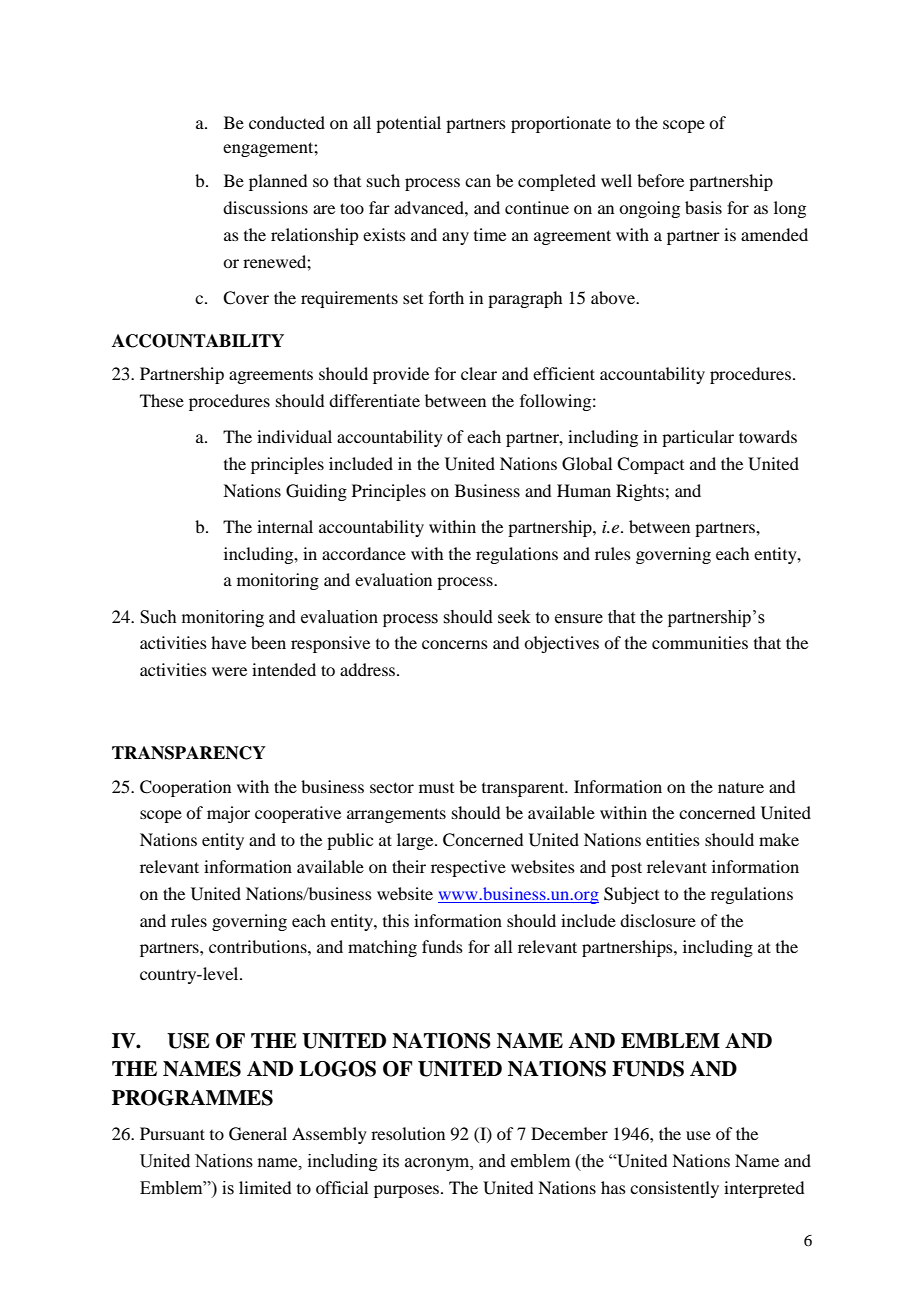  Describe the element at coordinates (258, 1134) in the document. I see `General` at that location.
